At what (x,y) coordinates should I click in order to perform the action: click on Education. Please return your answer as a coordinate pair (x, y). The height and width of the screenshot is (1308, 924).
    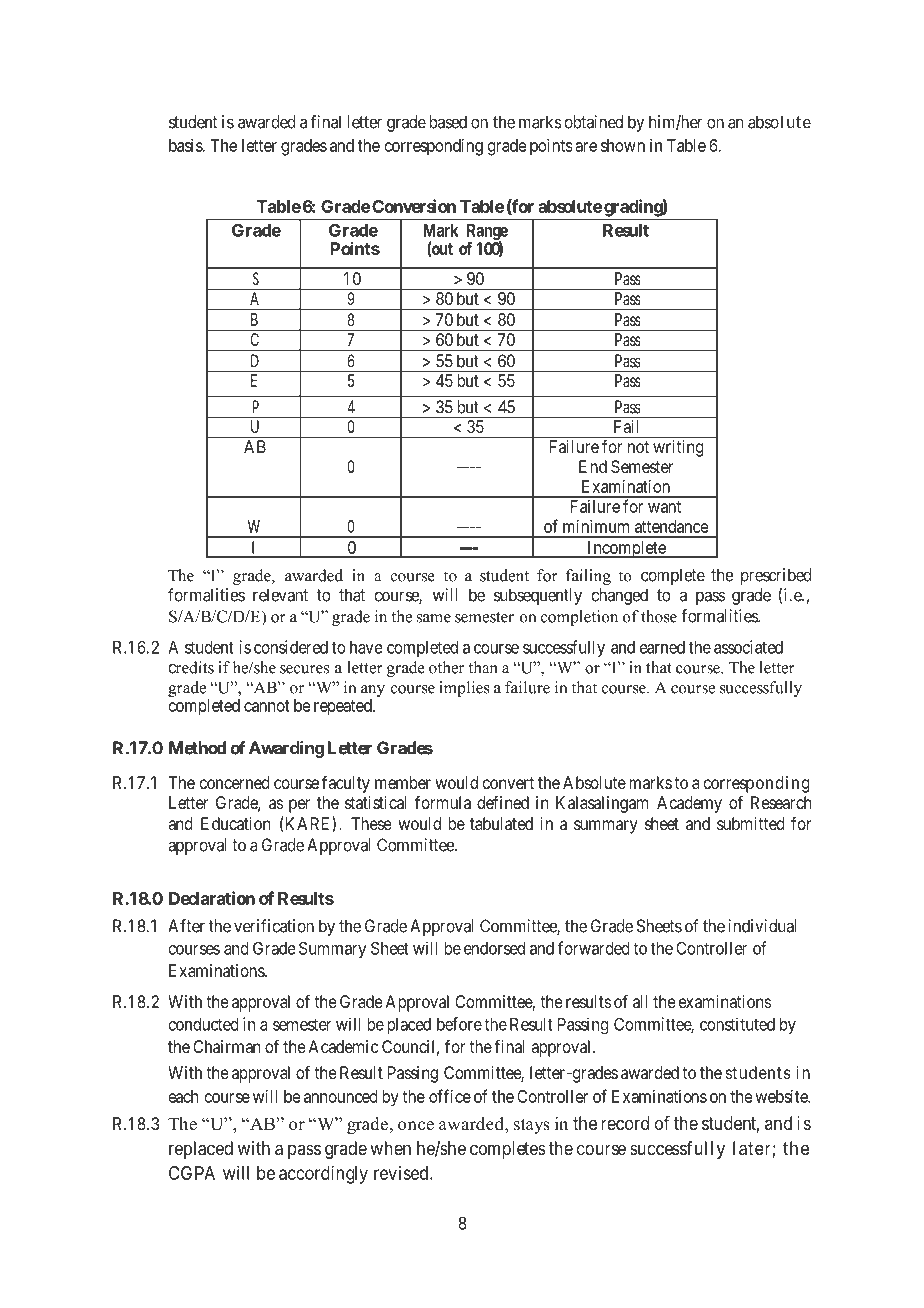
    Looking at the image, I should click on (235, 823).
